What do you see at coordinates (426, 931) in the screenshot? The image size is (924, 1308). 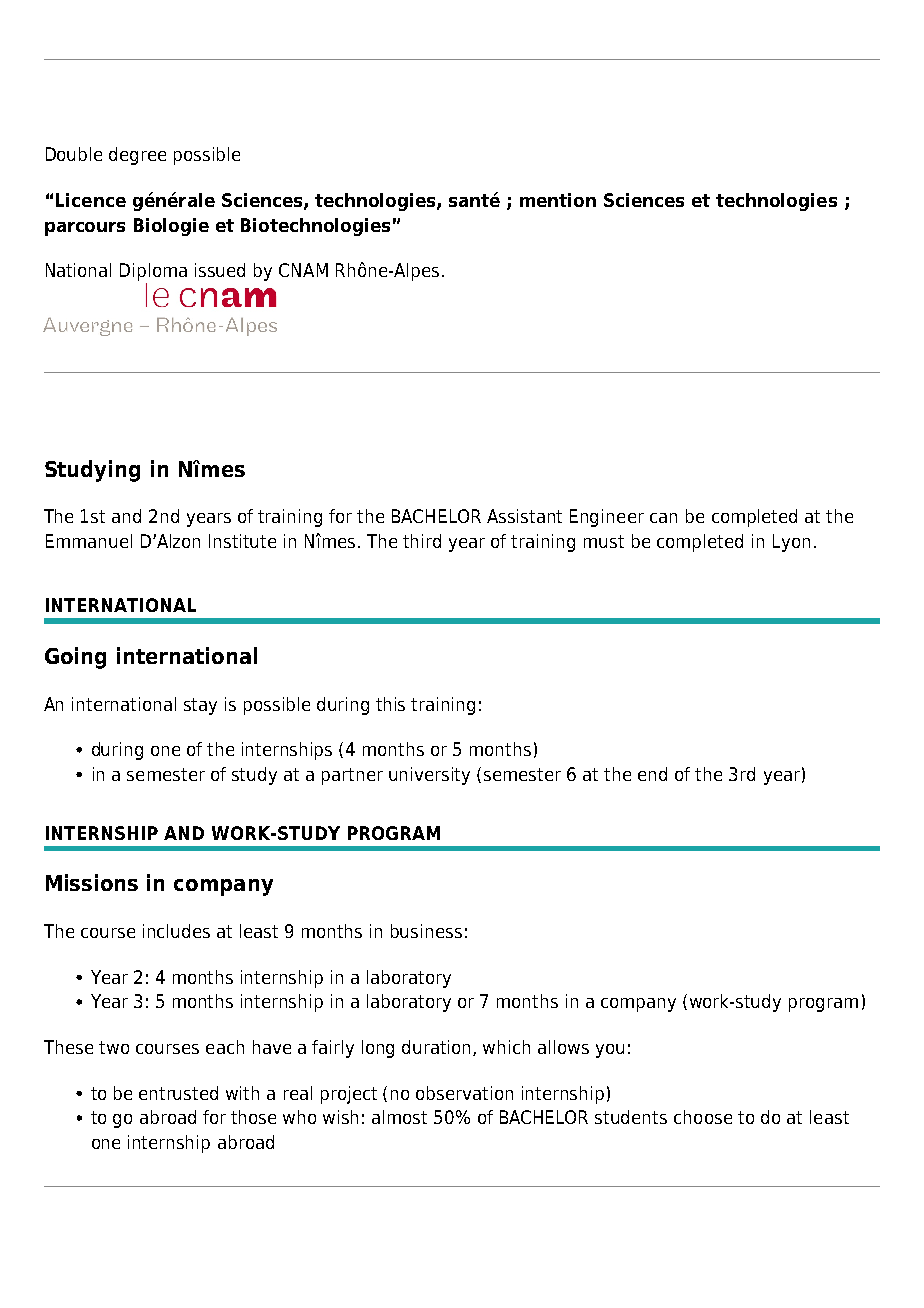 I see `business` at bounding box center [426, 931].
